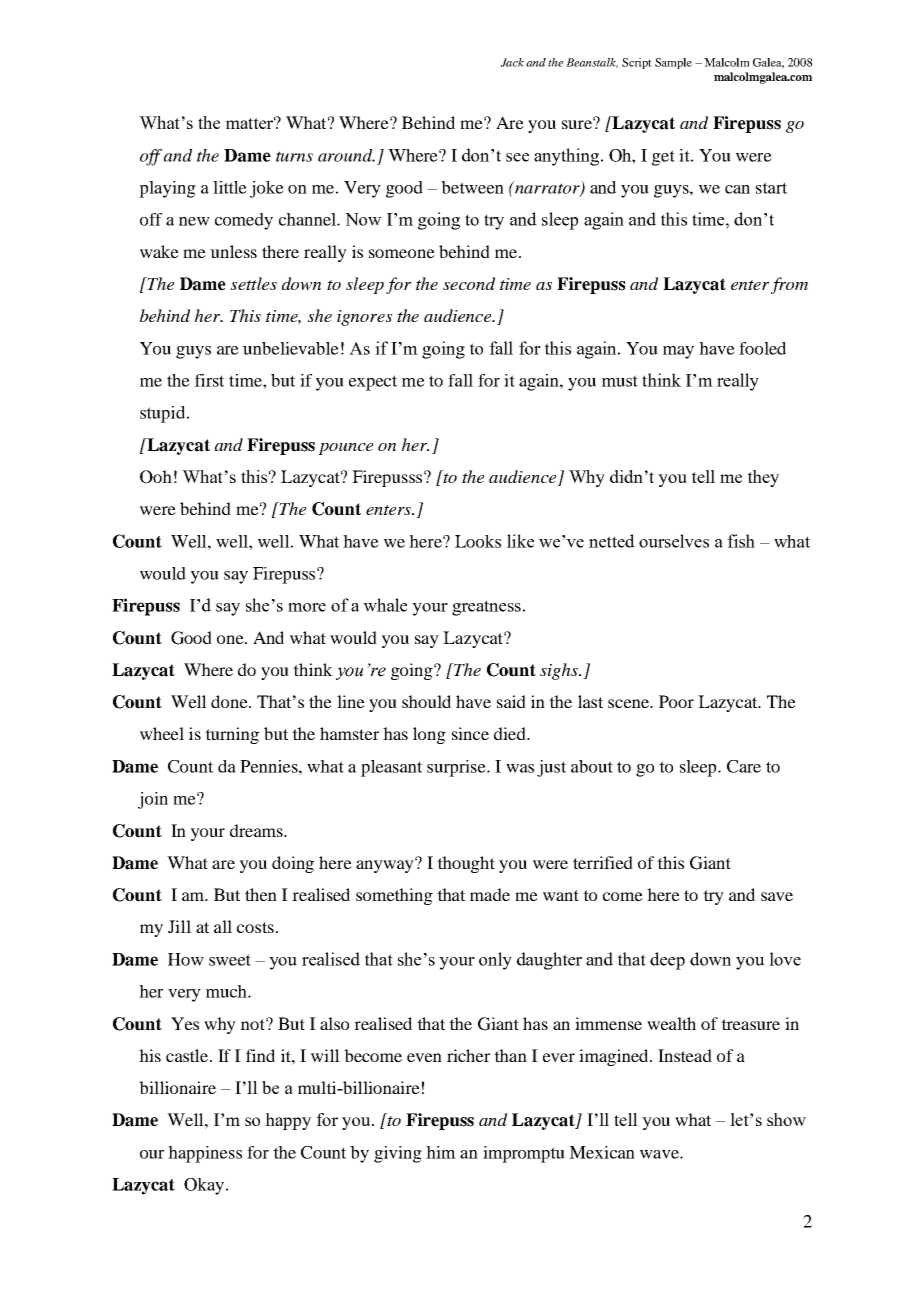 The width and height of the page is (924, 1308). I want to click on Jack, so click(512, 62).
